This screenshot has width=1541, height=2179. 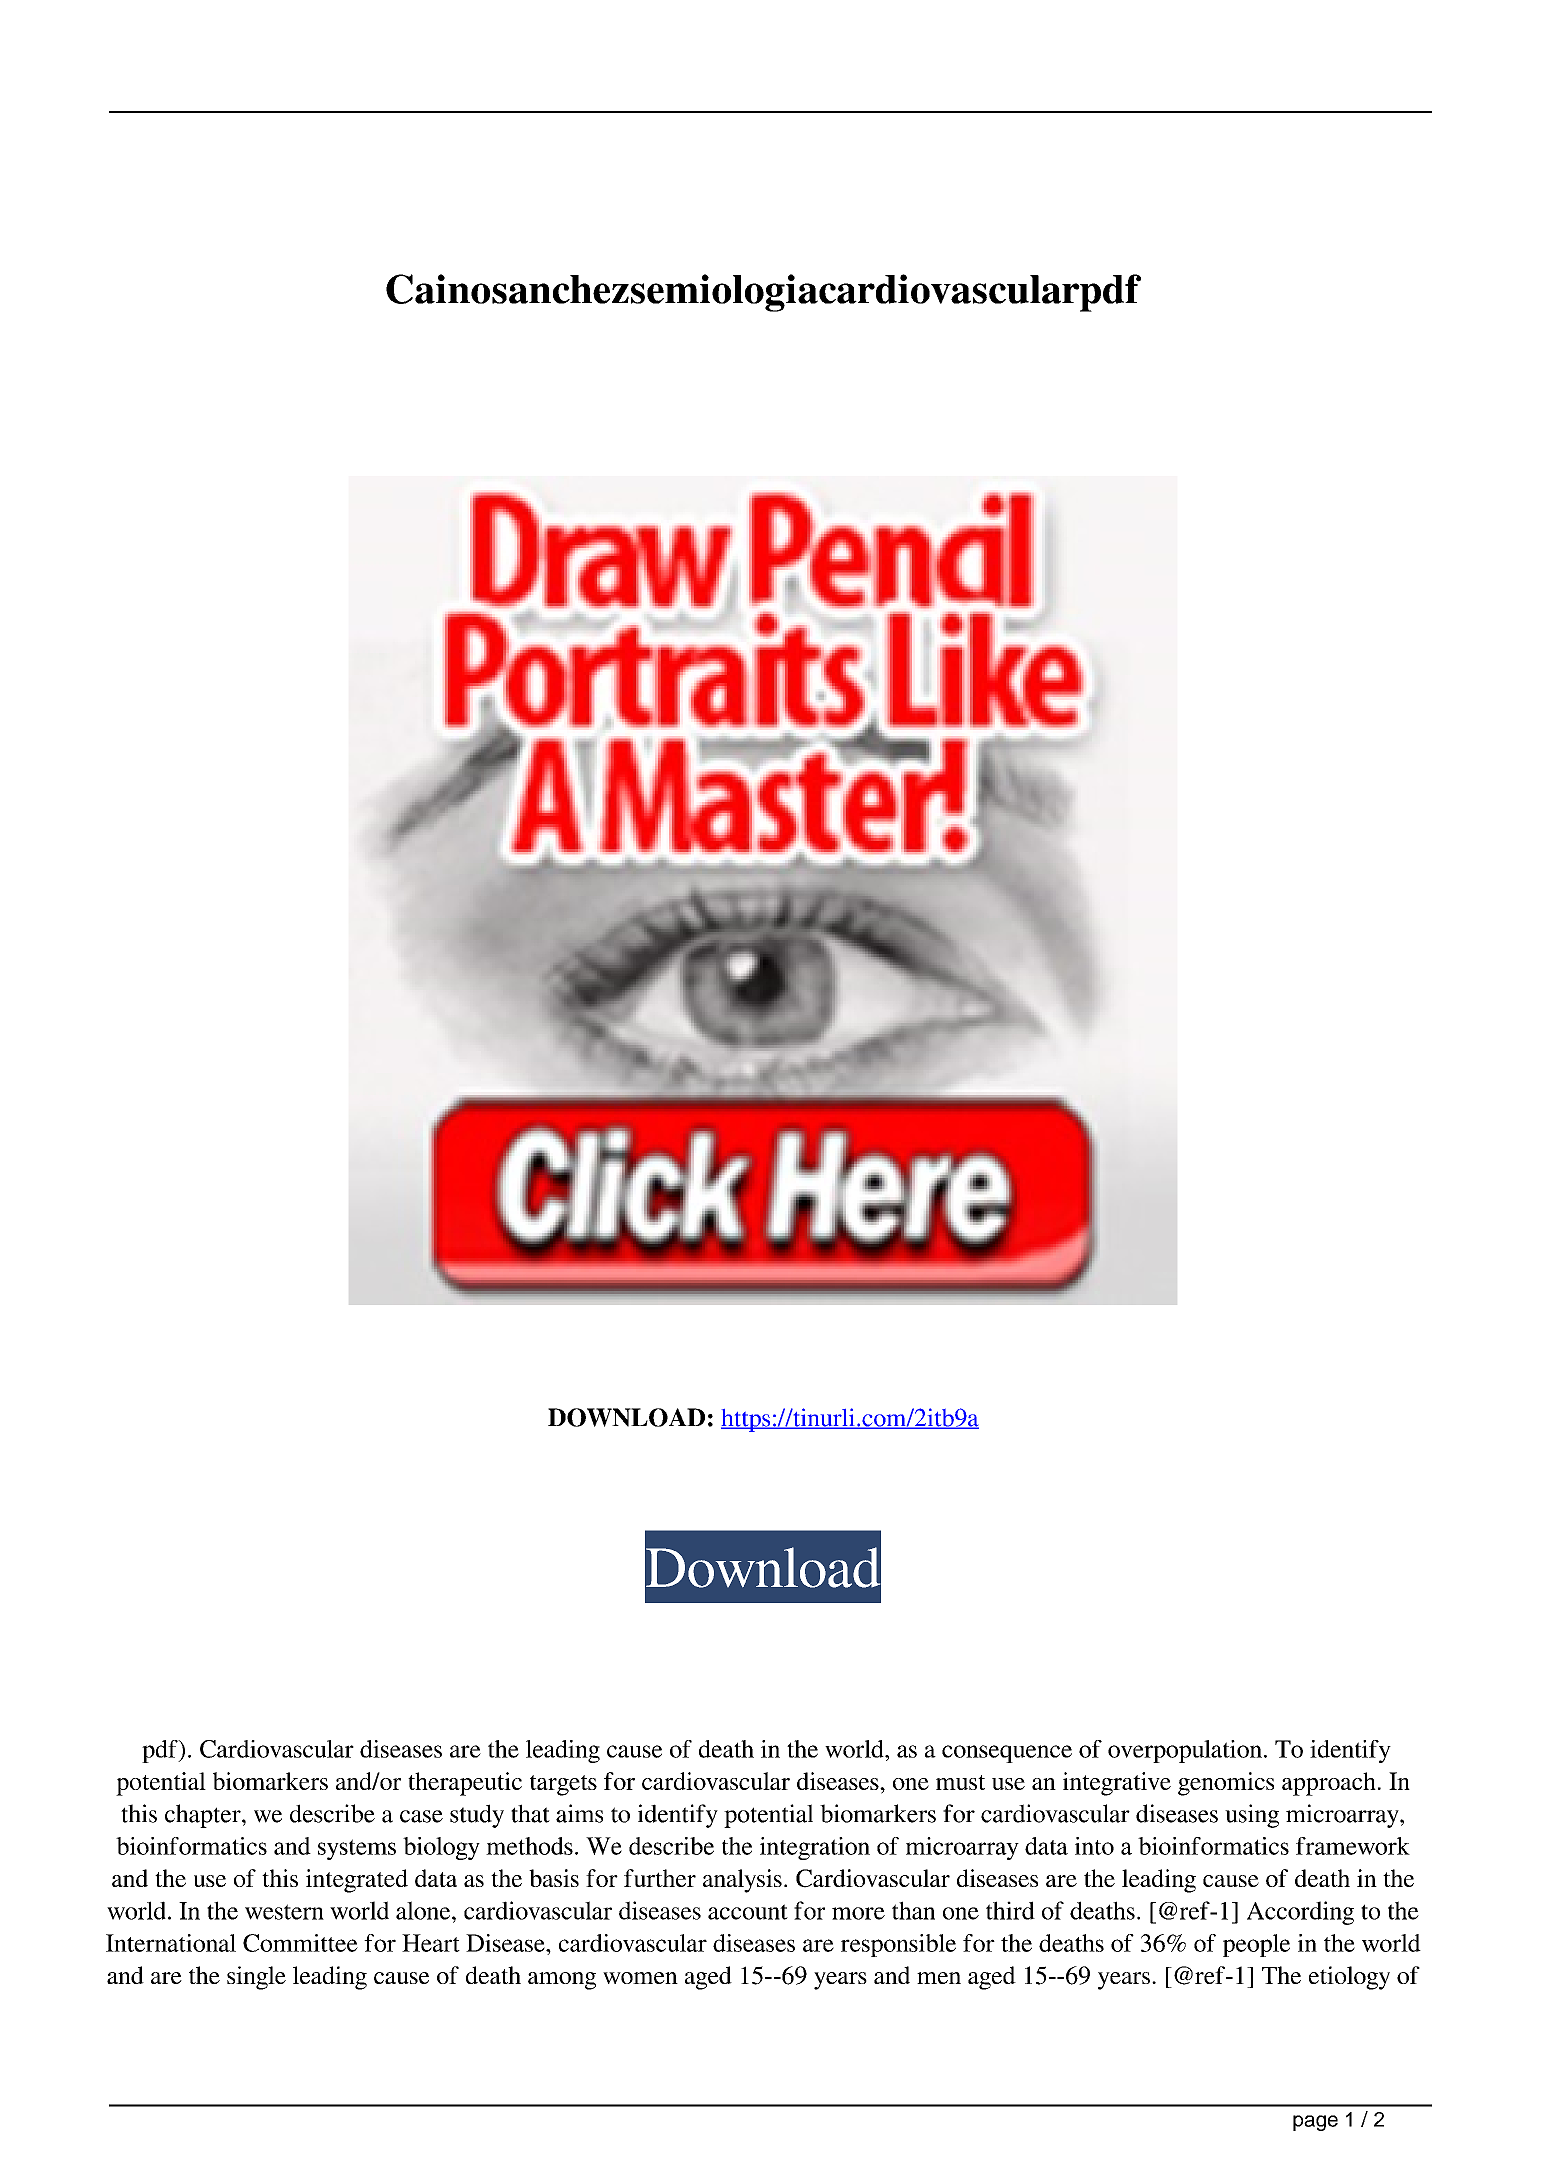 What do you see at coordinates (465, 1784) in the screenshot?
I see `therapeutic` at bounding box center [465, 1784].
